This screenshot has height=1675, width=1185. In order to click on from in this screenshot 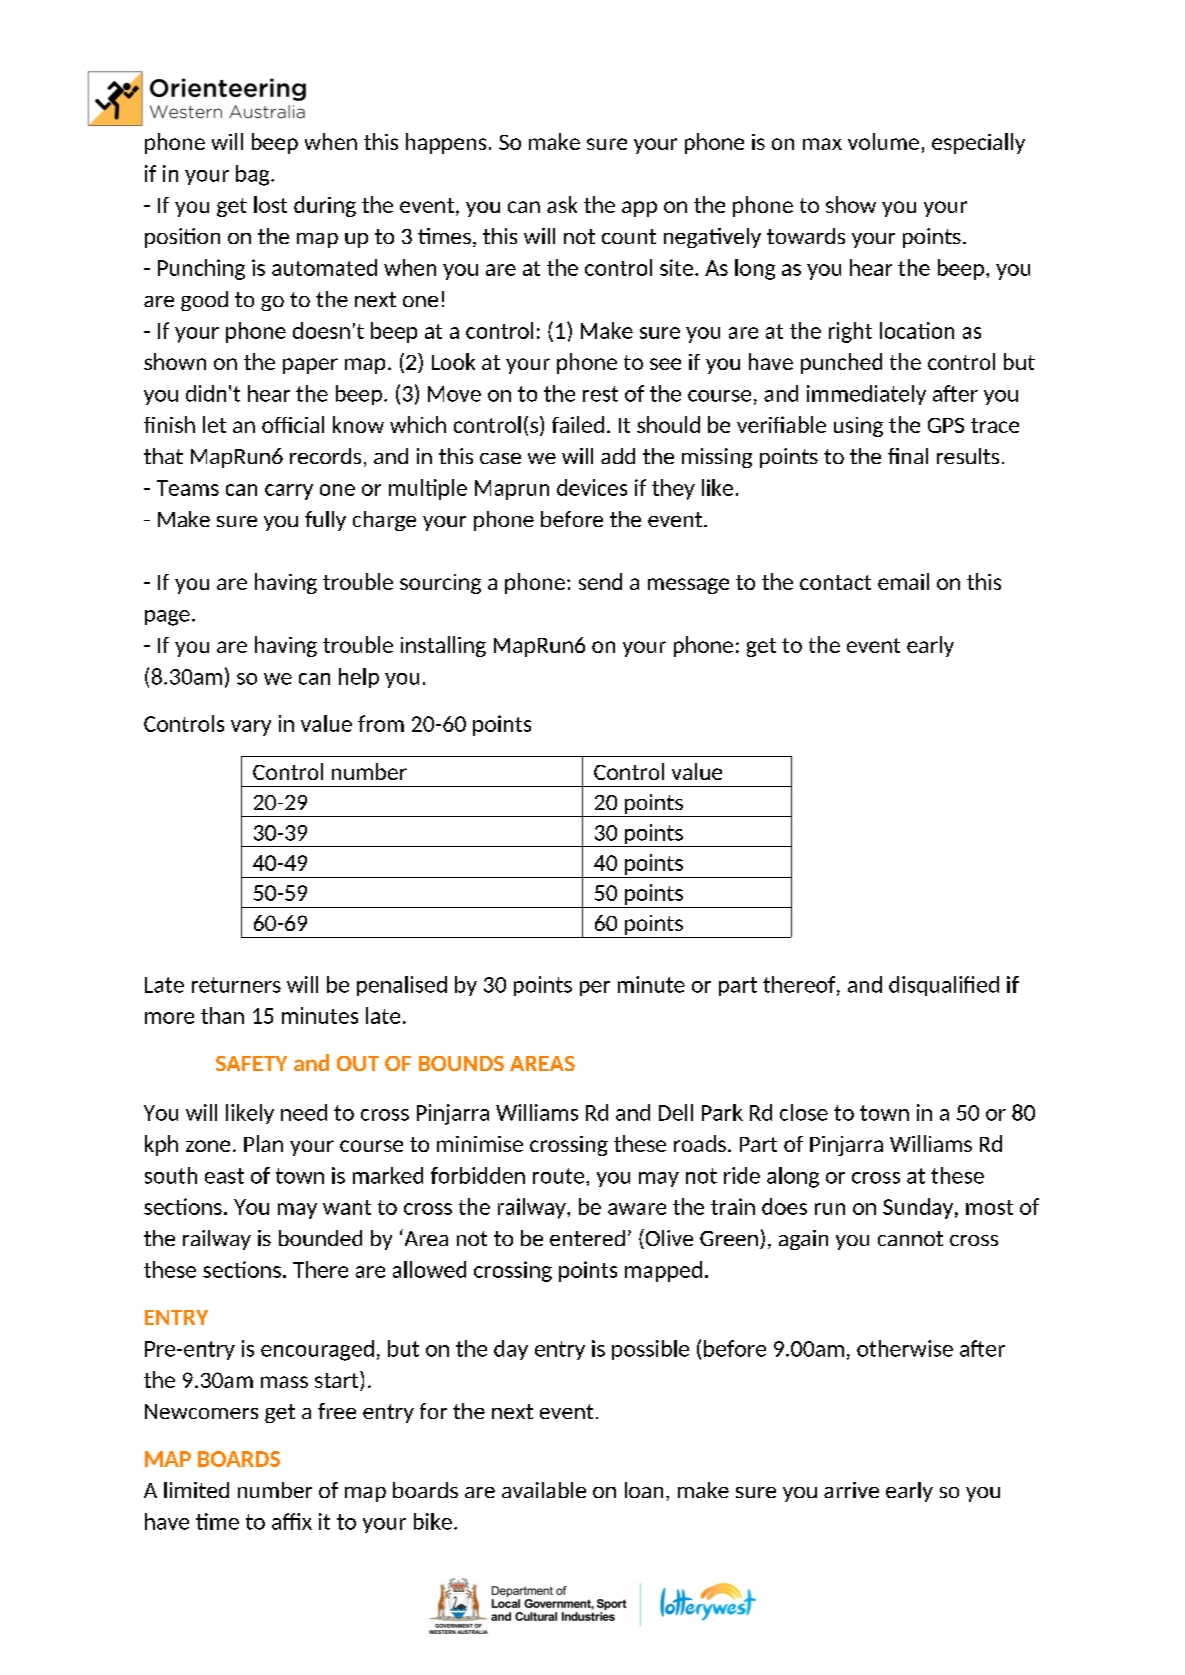, I will do `click(381, 723)`.
